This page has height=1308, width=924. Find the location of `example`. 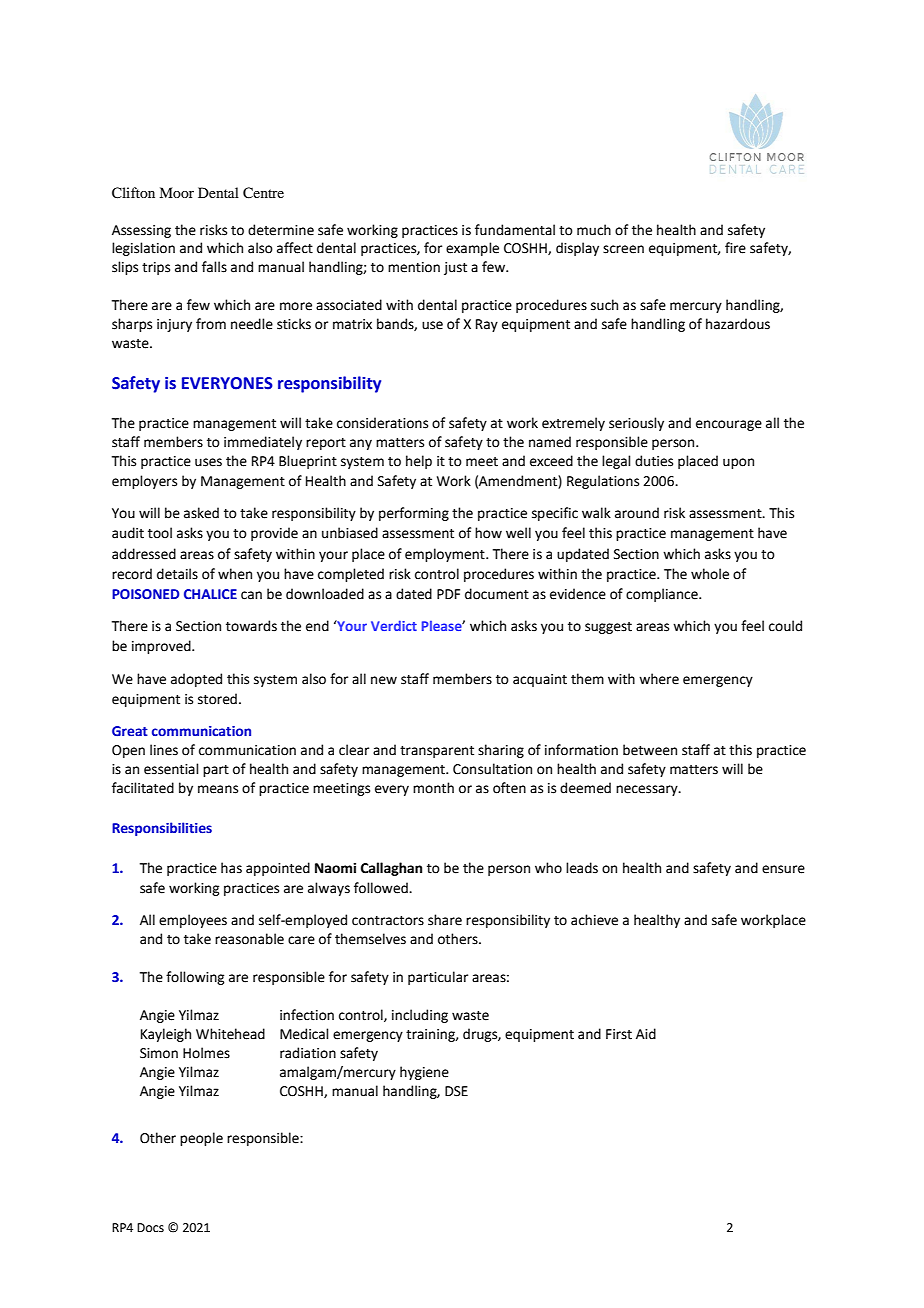

example is located at coordinates (472, 249).
